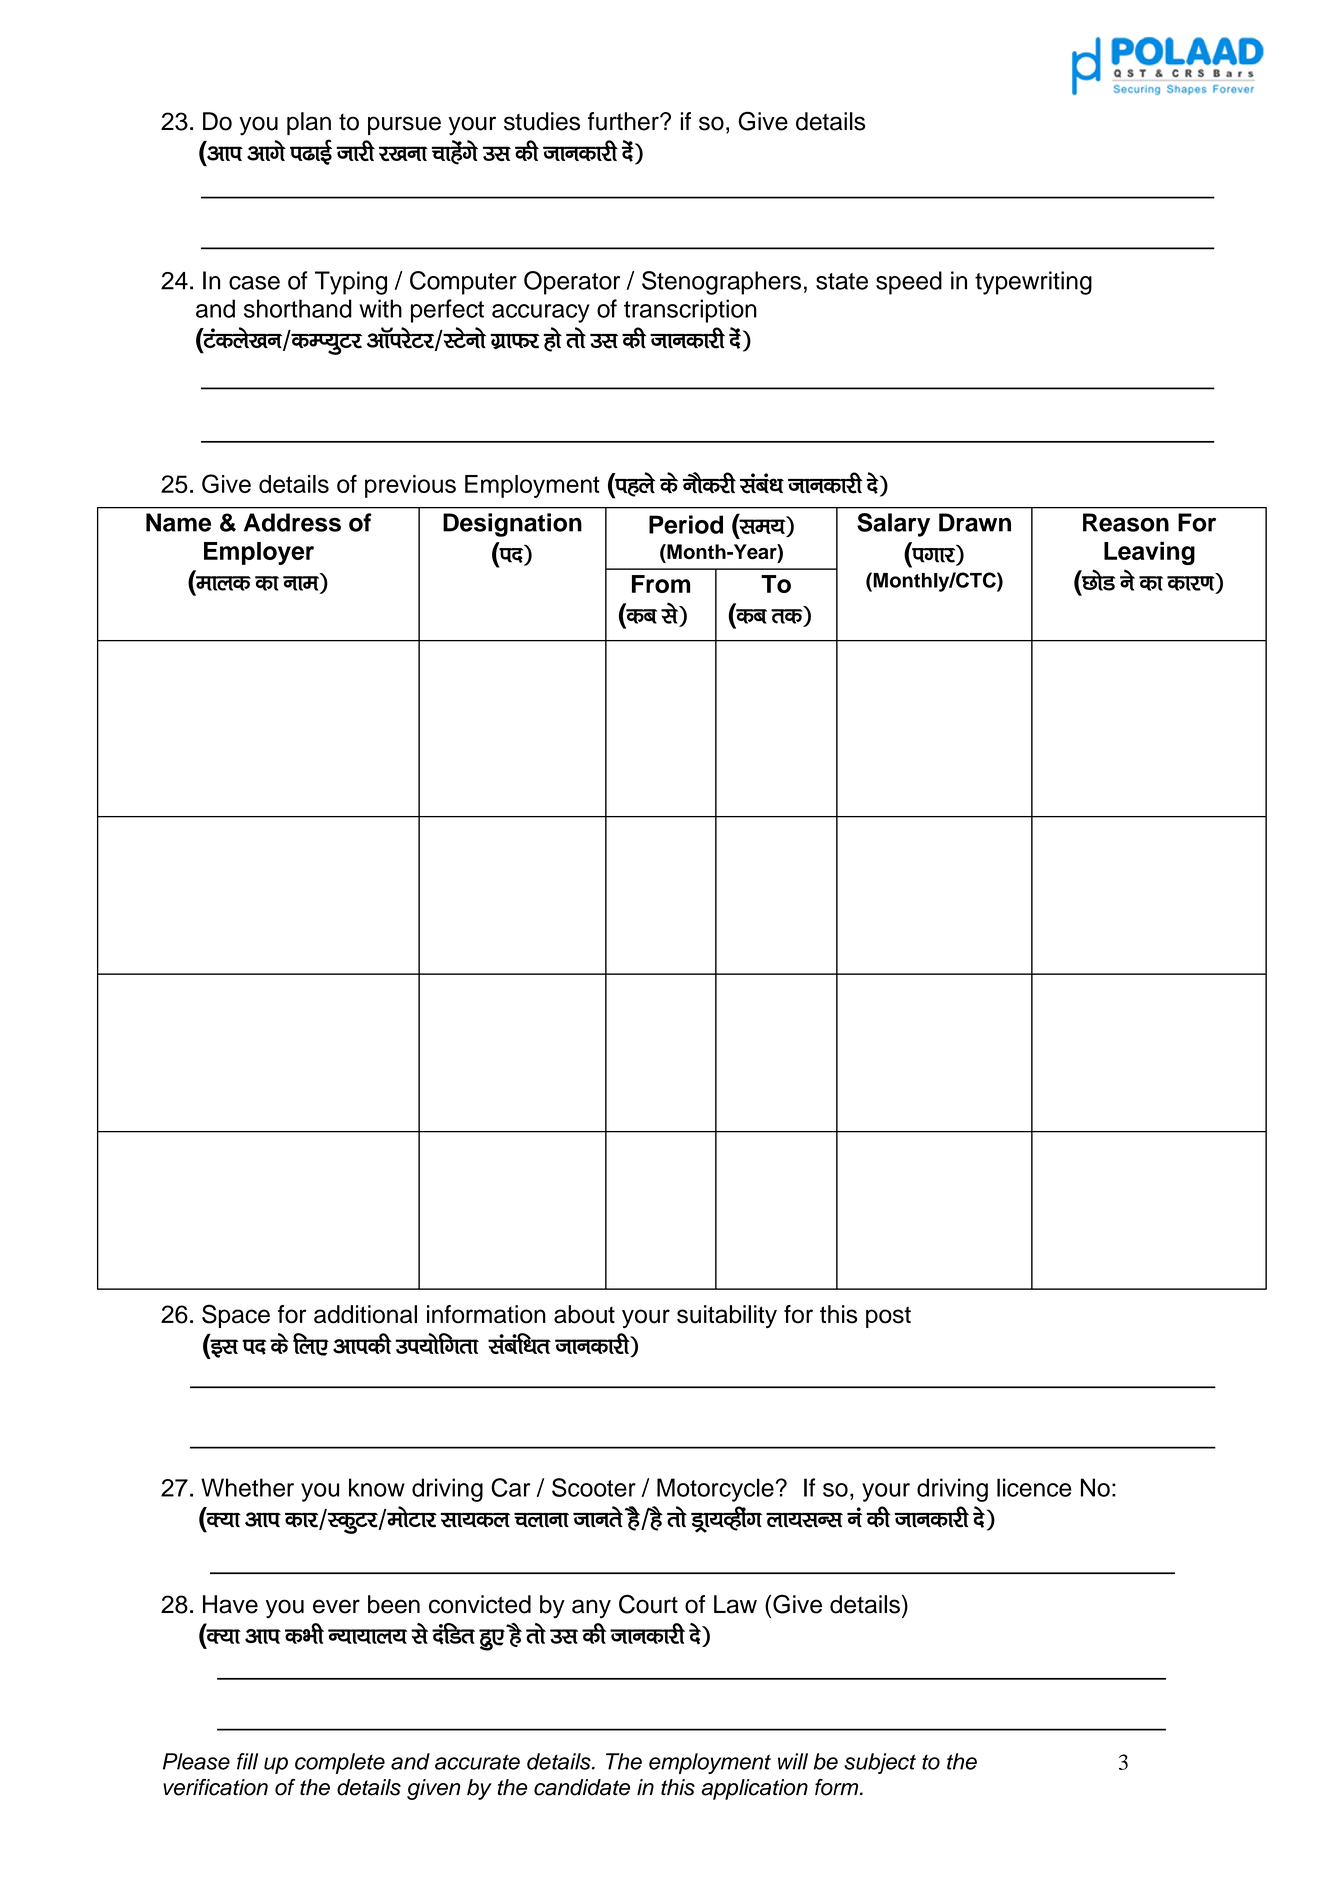  What do you see at coordinates (727, 1317) in the screenshot?
I see `suitability` at bounding box center [727, 1317].
